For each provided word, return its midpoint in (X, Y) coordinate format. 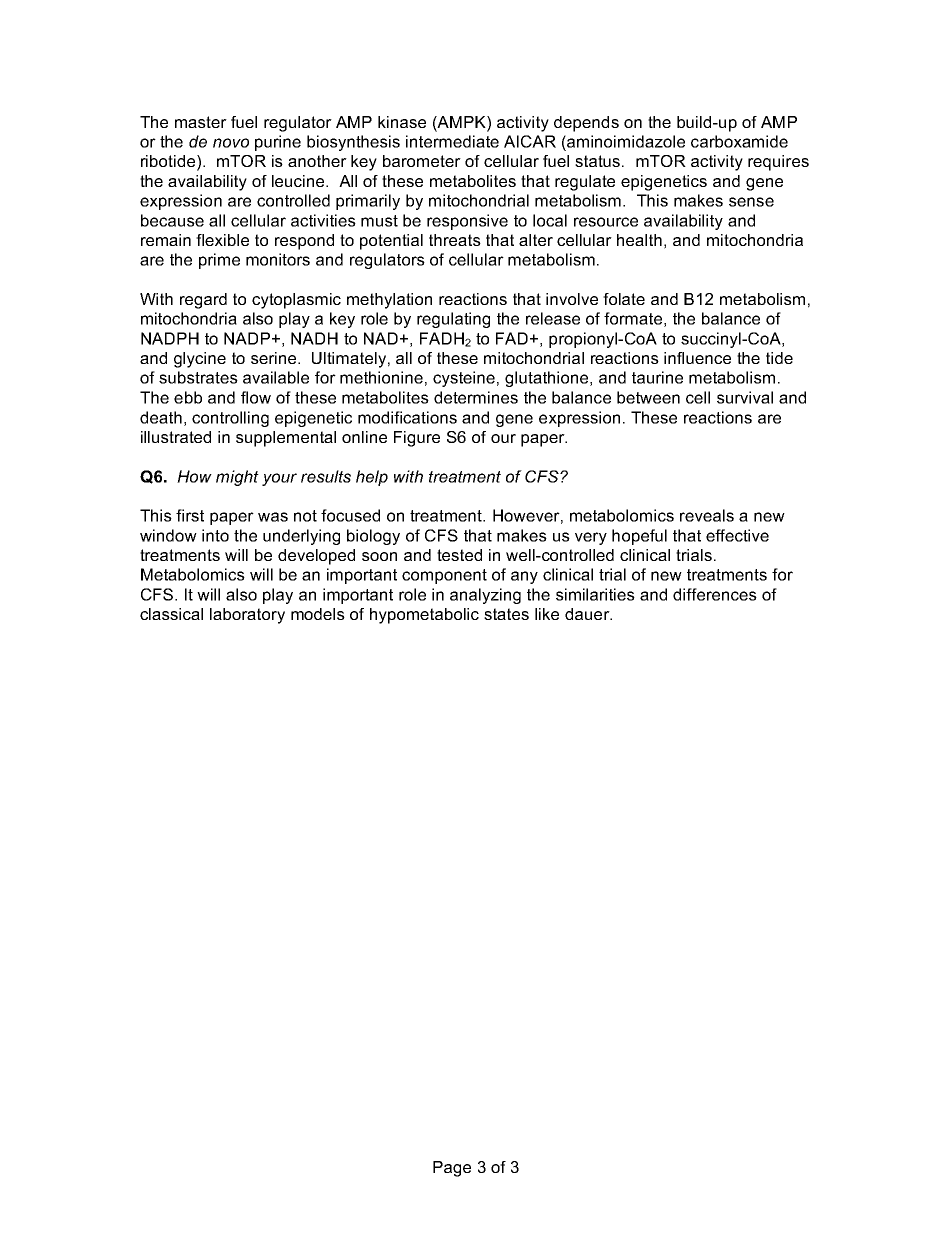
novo (231, 143)
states (506, 614)
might (237, 478)
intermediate (452, 141)
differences (715, 594)
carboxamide (739, 141)
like (547, 614)
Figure (417, 439)
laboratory (247, 616)
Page (452, 1169)
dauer (588, 614)
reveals (707, 515)
